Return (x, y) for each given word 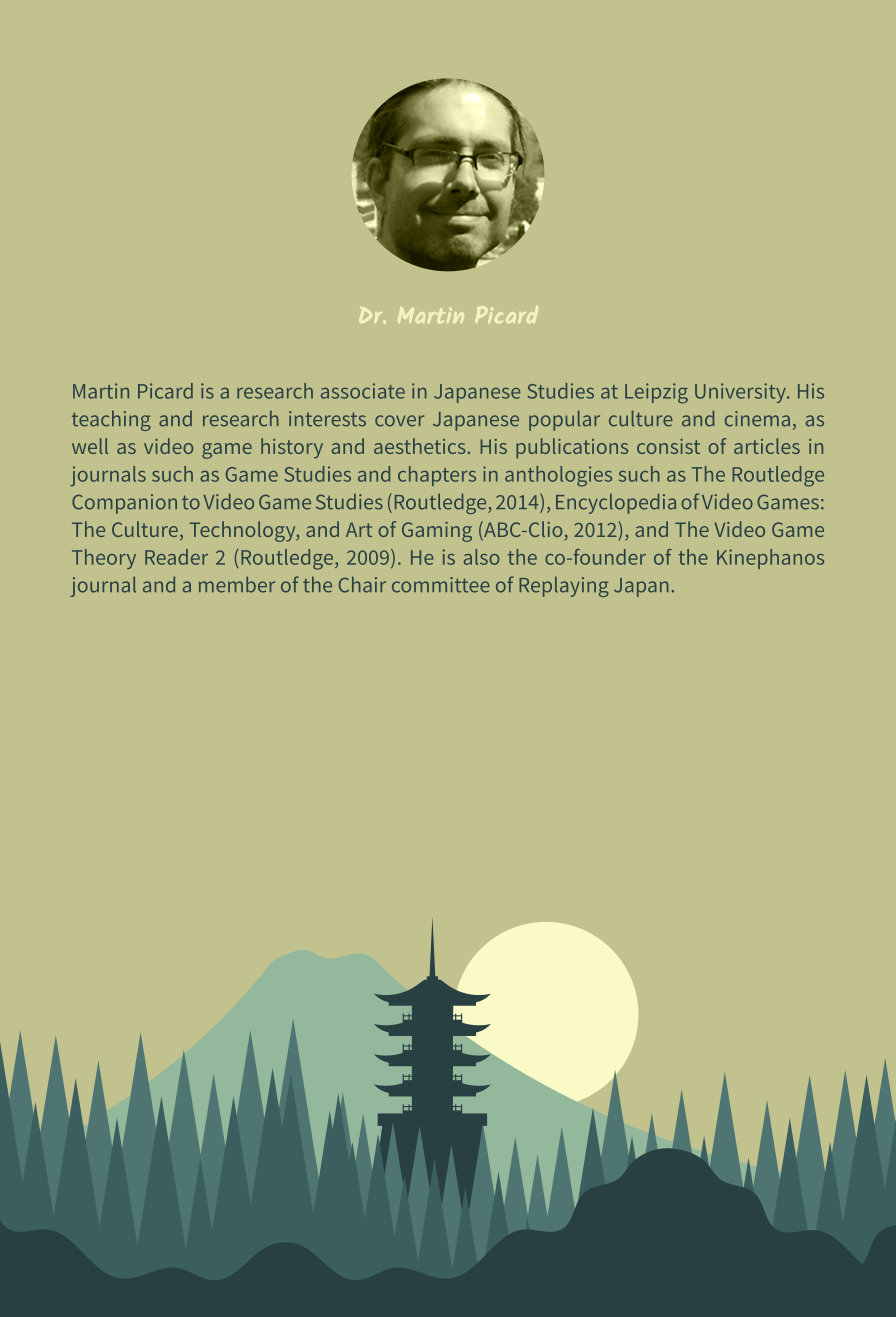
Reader (176, 557)
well (90, 446)
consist (668, 446)
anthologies (558, 476)
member (237, 584)
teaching (111, 420)
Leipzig (656, 393)
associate (363, 391)
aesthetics (419, 446)
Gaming (437, 532)
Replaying (564, 586)
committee (441, 585)
